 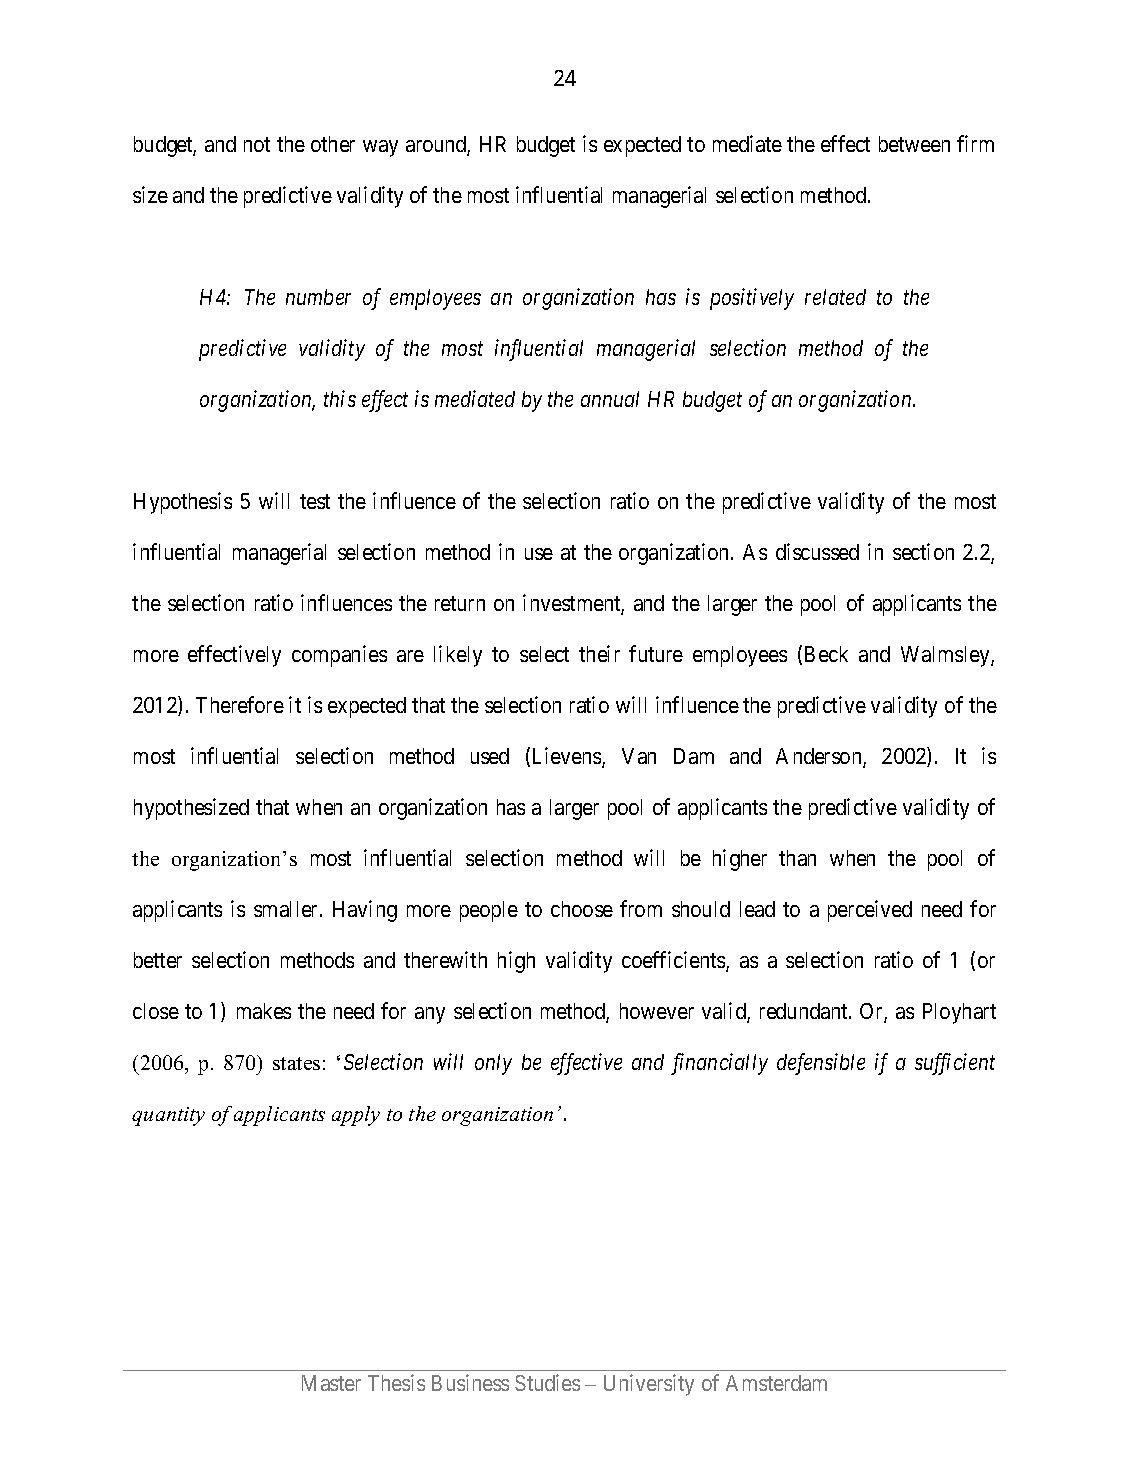 What do you see at coordinates (331, 1383) in the screenshot?
I see `Master` at bounding box center [331, 1383].
